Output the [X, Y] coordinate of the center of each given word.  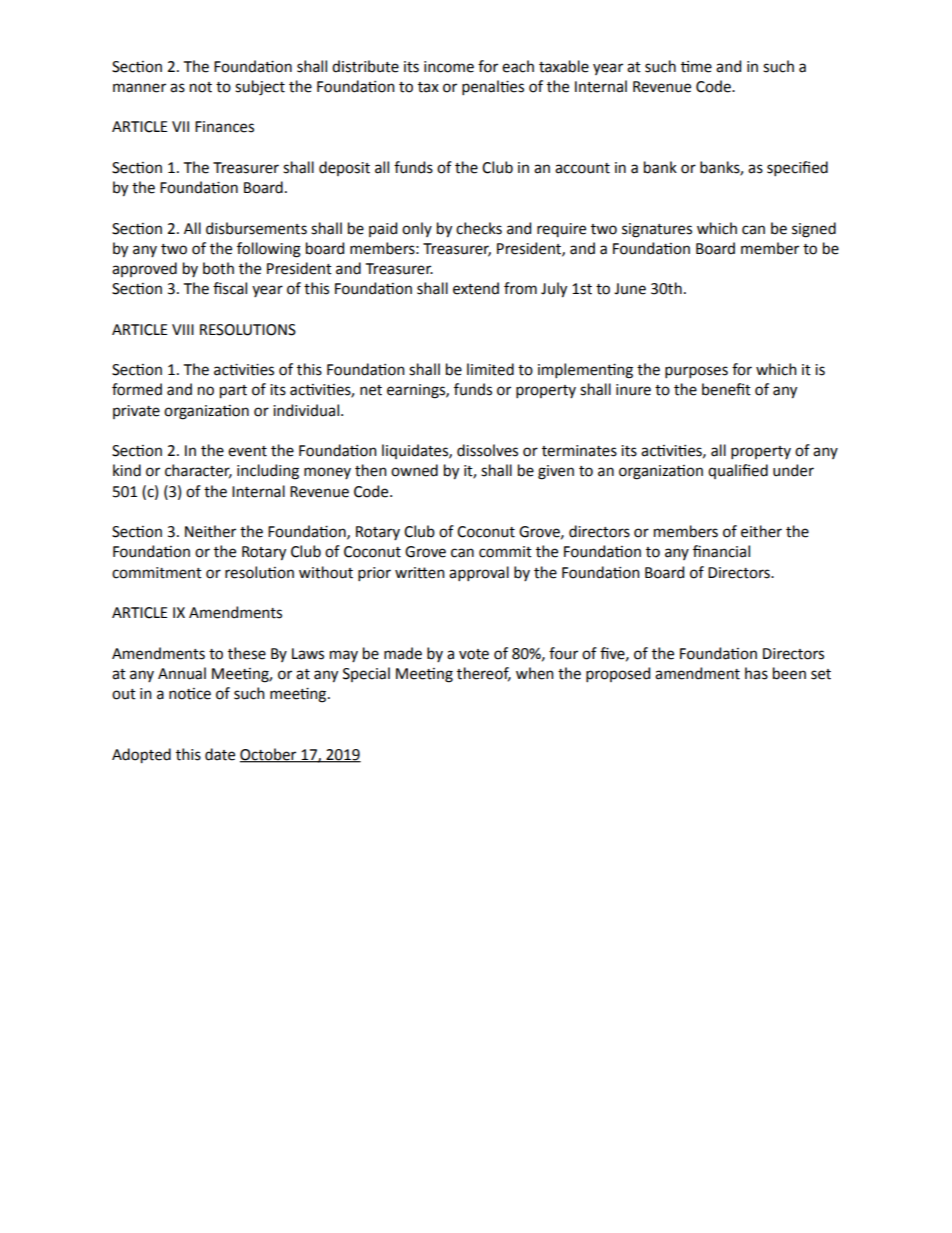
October [269, 755]
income [449, 67]
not [201, 87]
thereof [484, 674]
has [756, 673]
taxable [564, 66]
